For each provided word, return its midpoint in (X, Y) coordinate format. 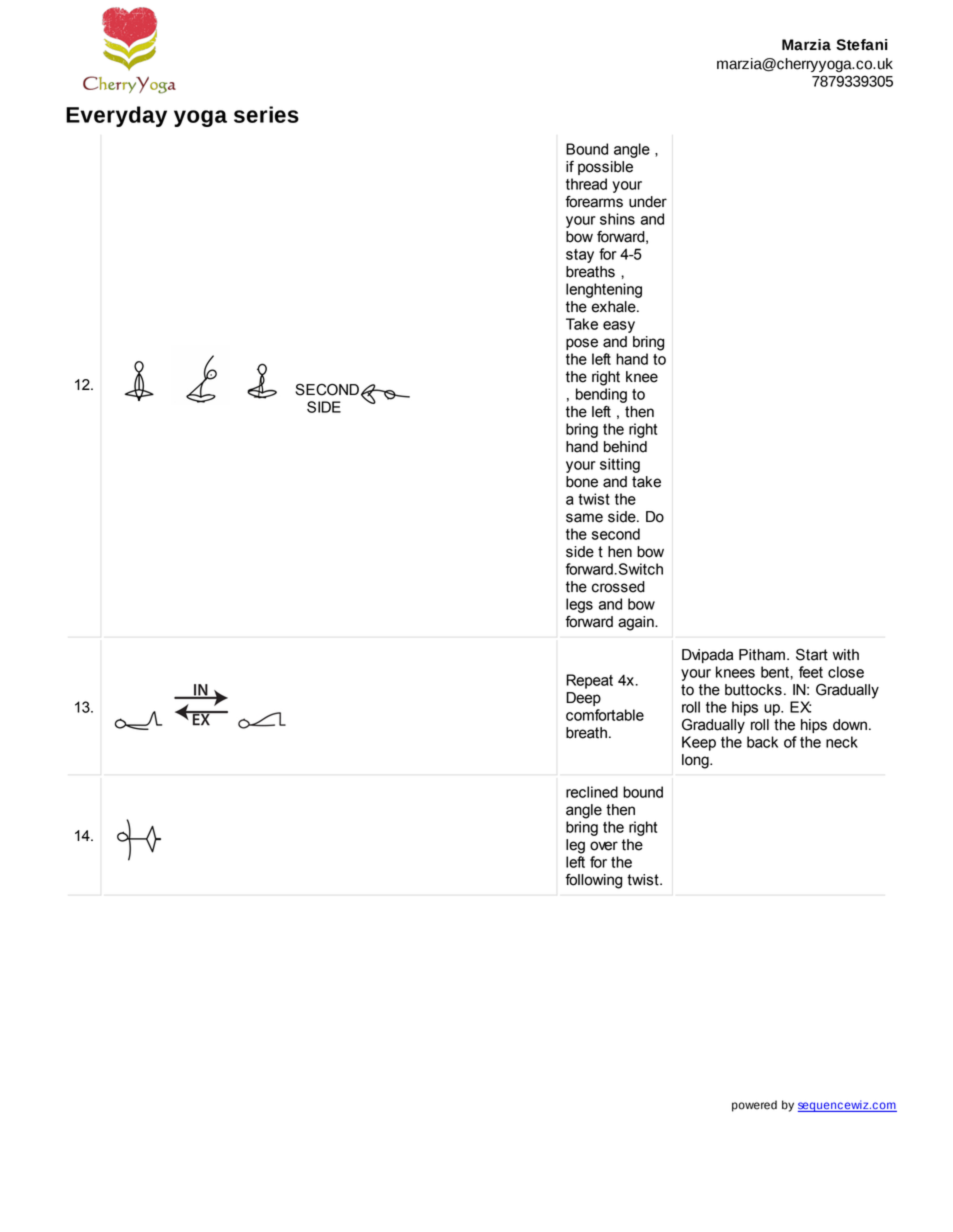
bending (601, 395)
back (762, 742)
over (604, 846)
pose (582, 344)
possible (605, 168)
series (266, 114)
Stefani (862, 45)
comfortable (605, 715)
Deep (583, 699)
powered (754, 1106)
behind (625, 447)
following (593, 881)
